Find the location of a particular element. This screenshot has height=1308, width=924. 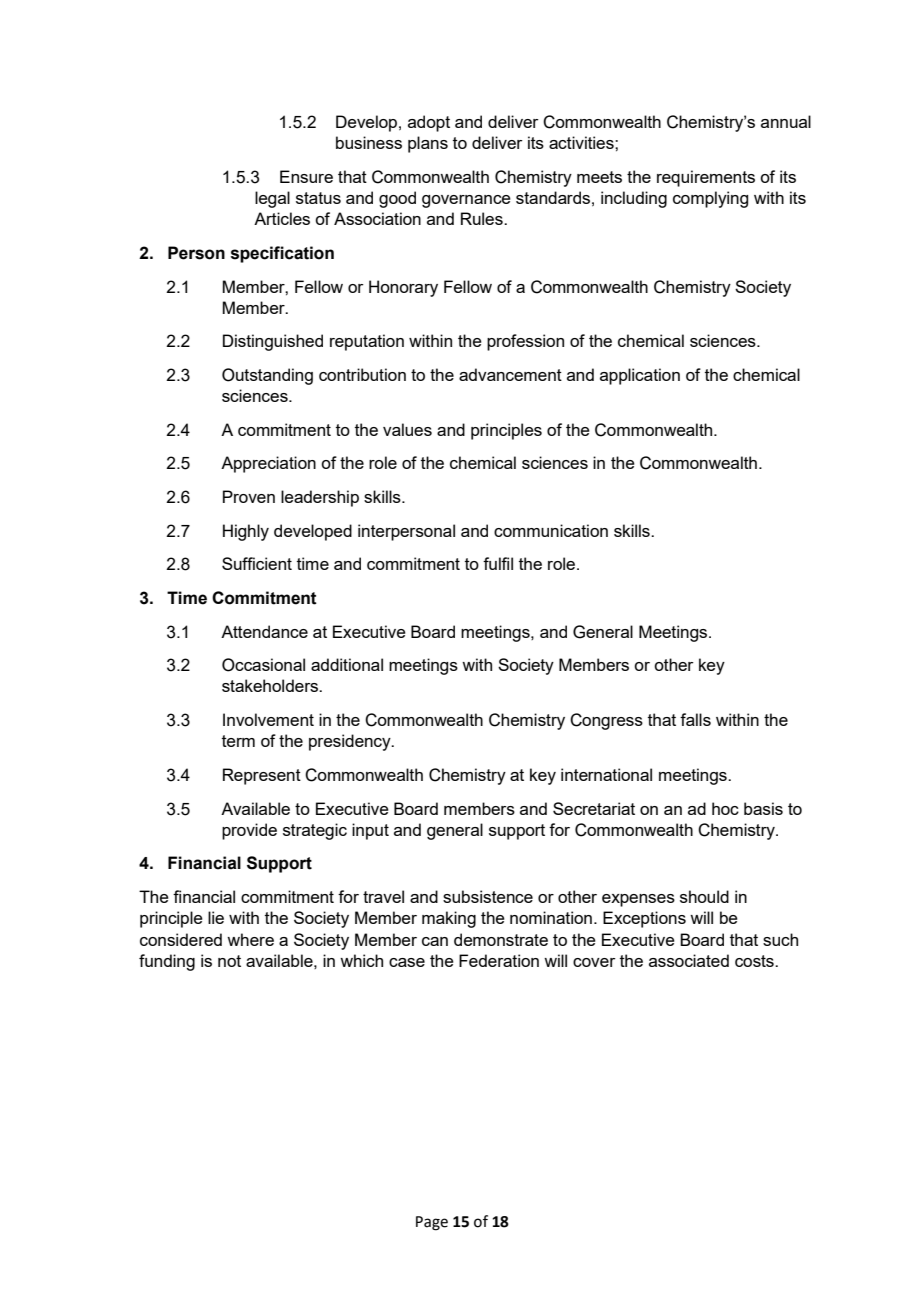

Page is located at coordinates (432, 1223).
